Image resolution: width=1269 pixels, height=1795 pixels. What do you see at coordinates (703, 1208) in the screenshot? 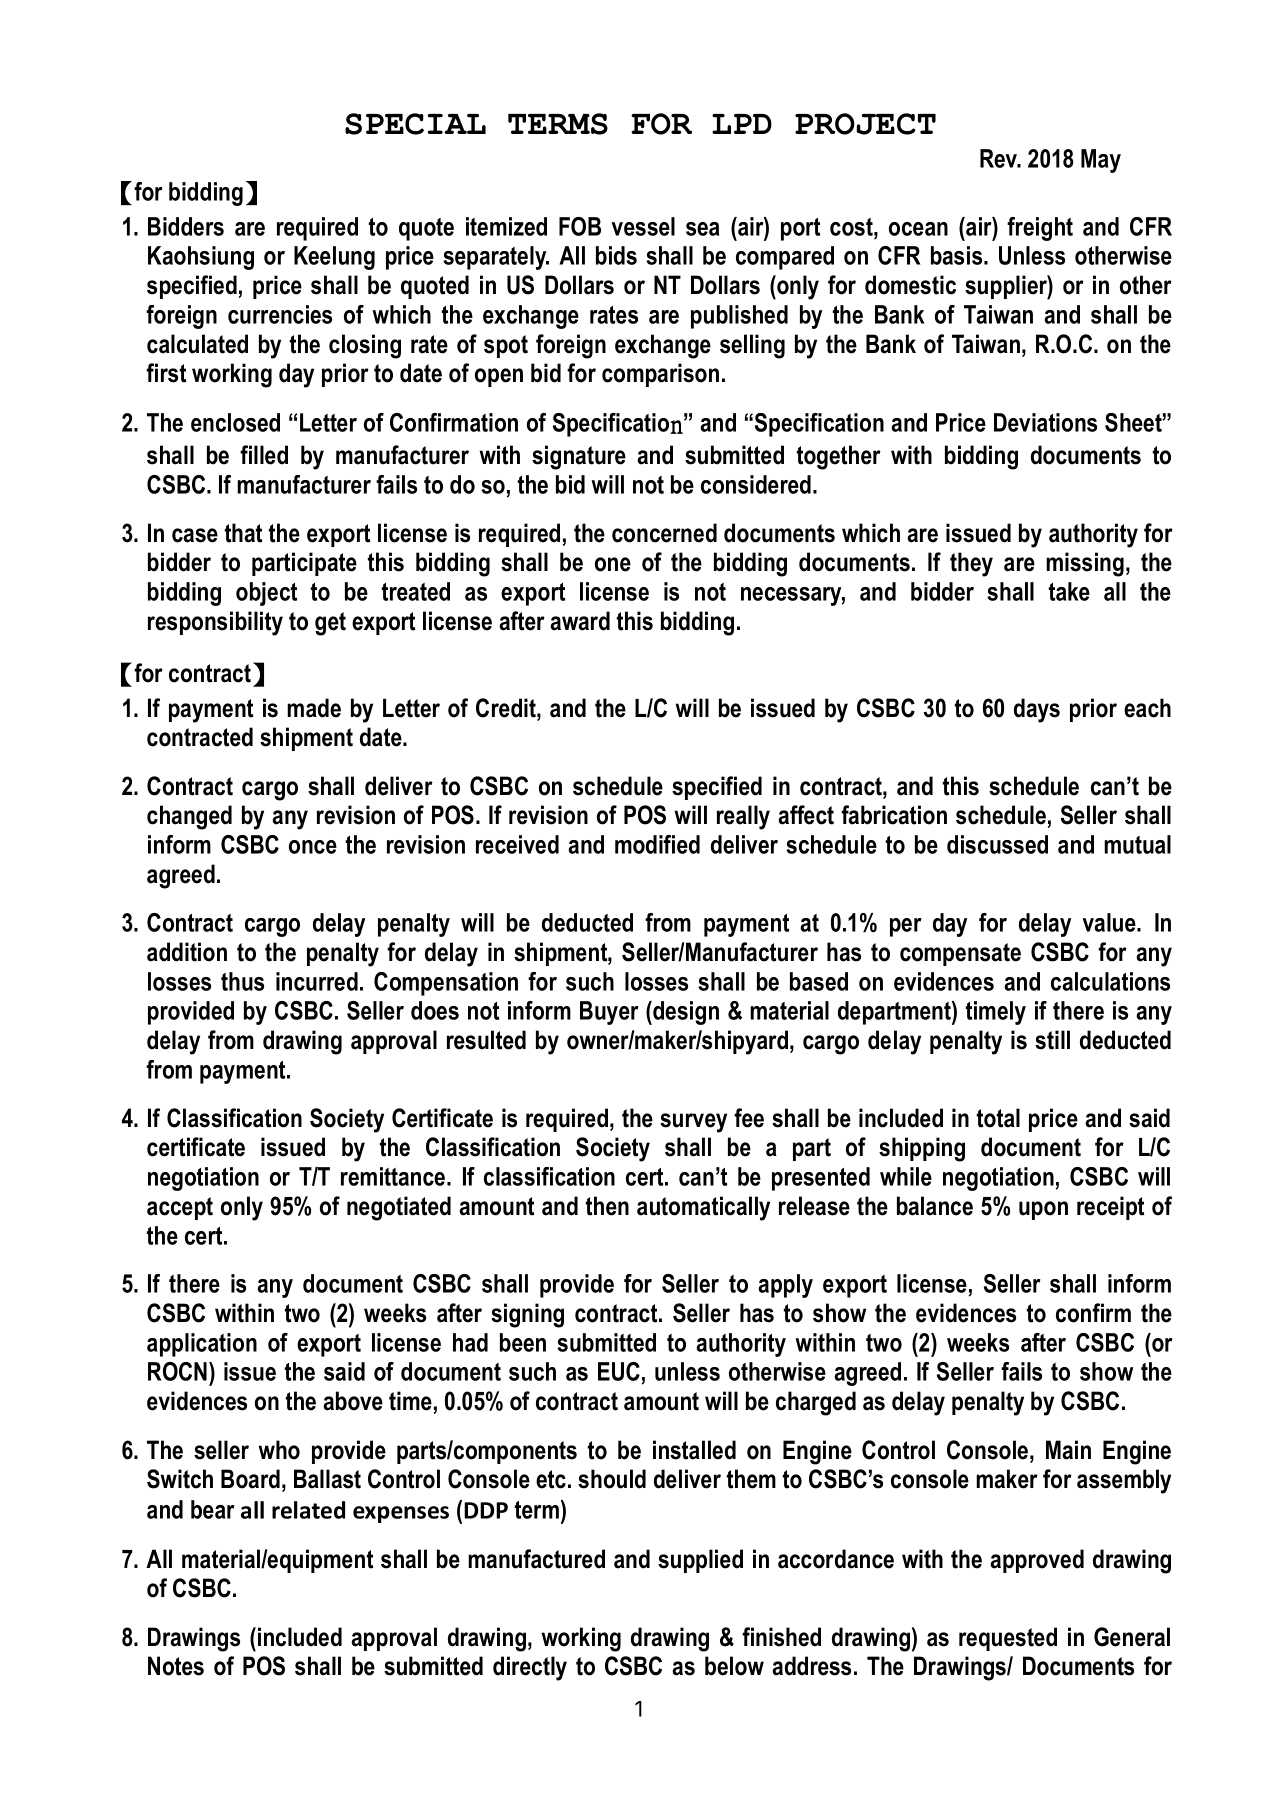
I see `automatically` at bounding box center [703, 1208].
